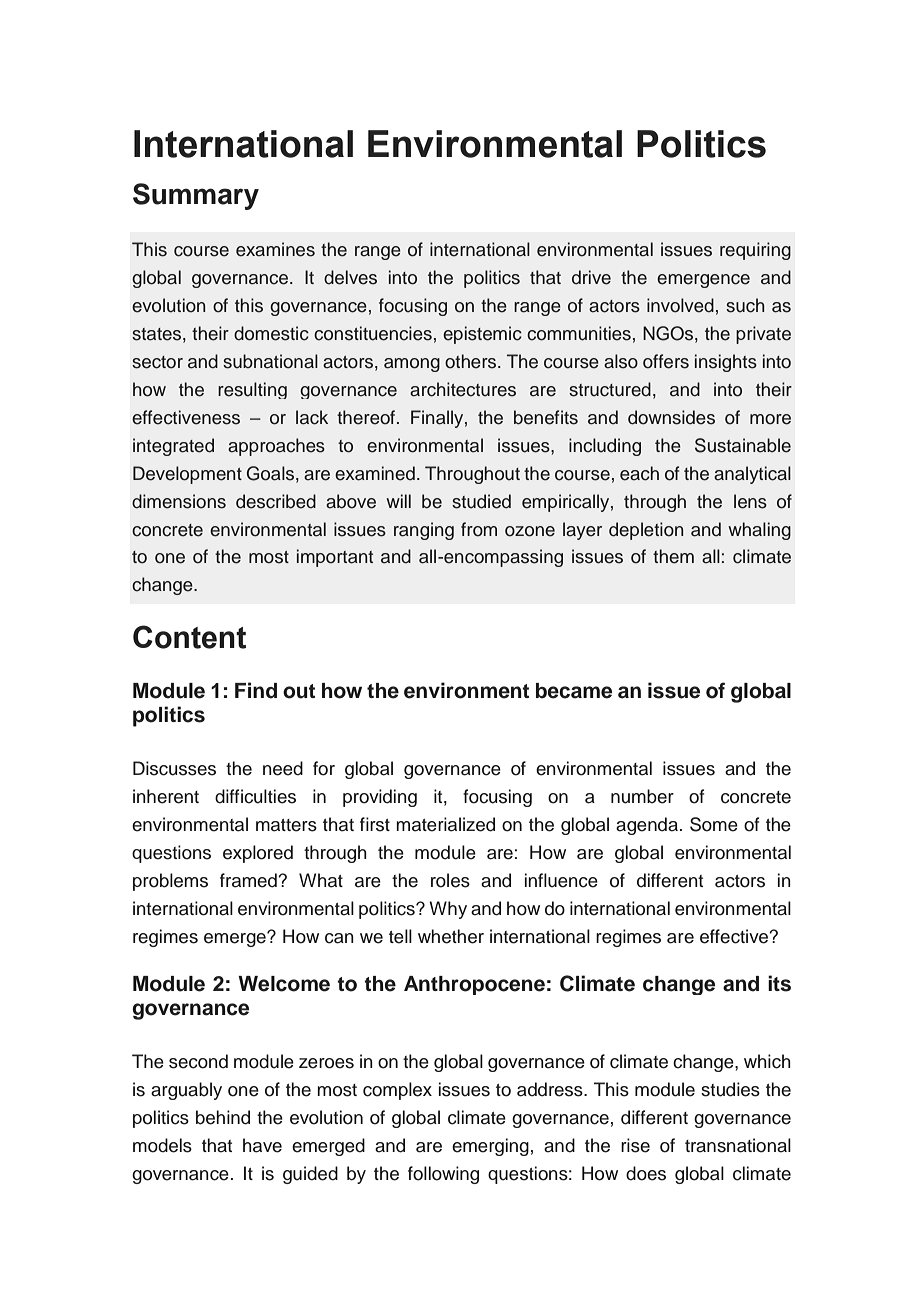  What do you see at coordinates (755, 251) in the page?
I see `requiring` at bounding box center [755, 251].
